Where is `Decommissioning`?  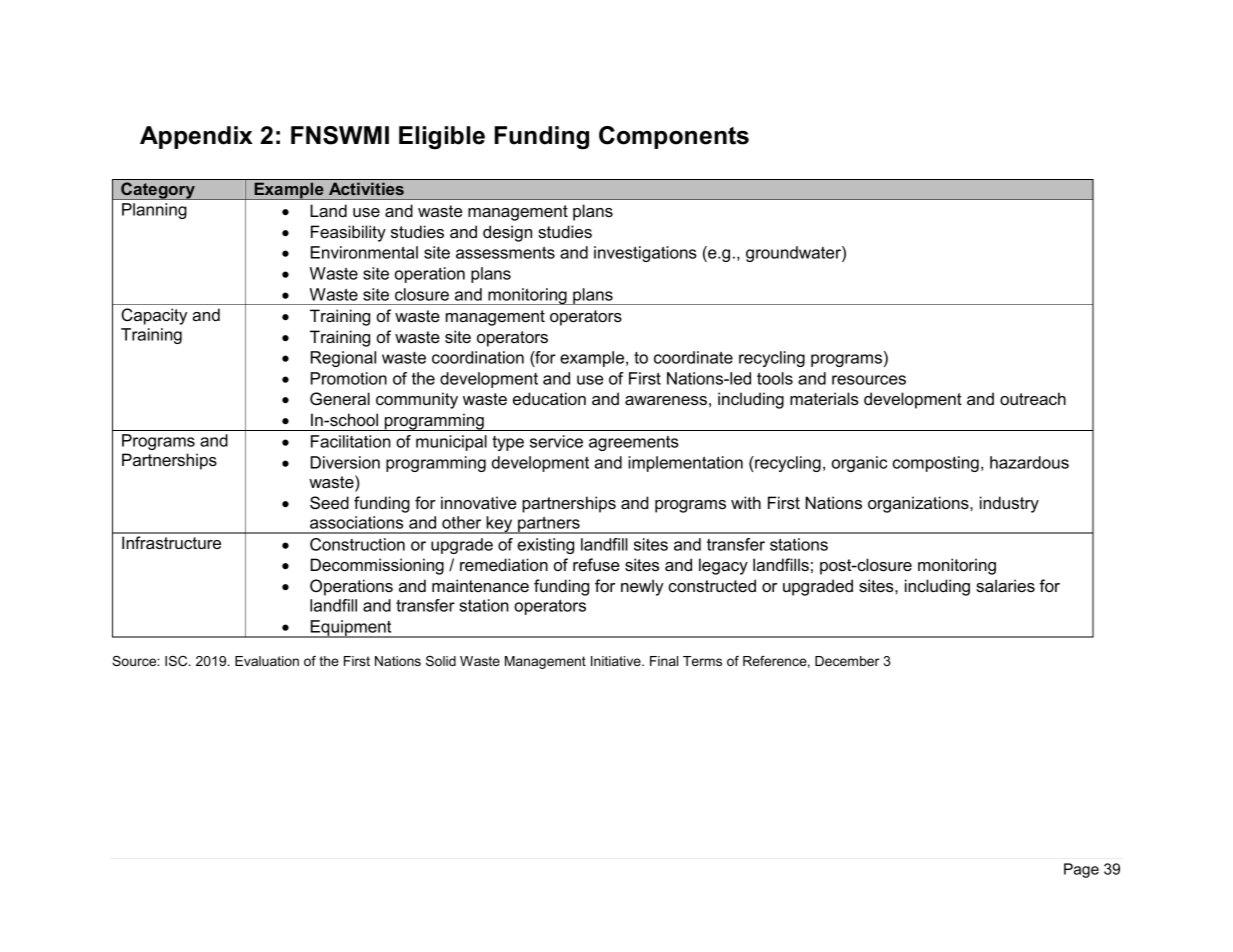
Decommissioning is located at coordinates (377, 566).
